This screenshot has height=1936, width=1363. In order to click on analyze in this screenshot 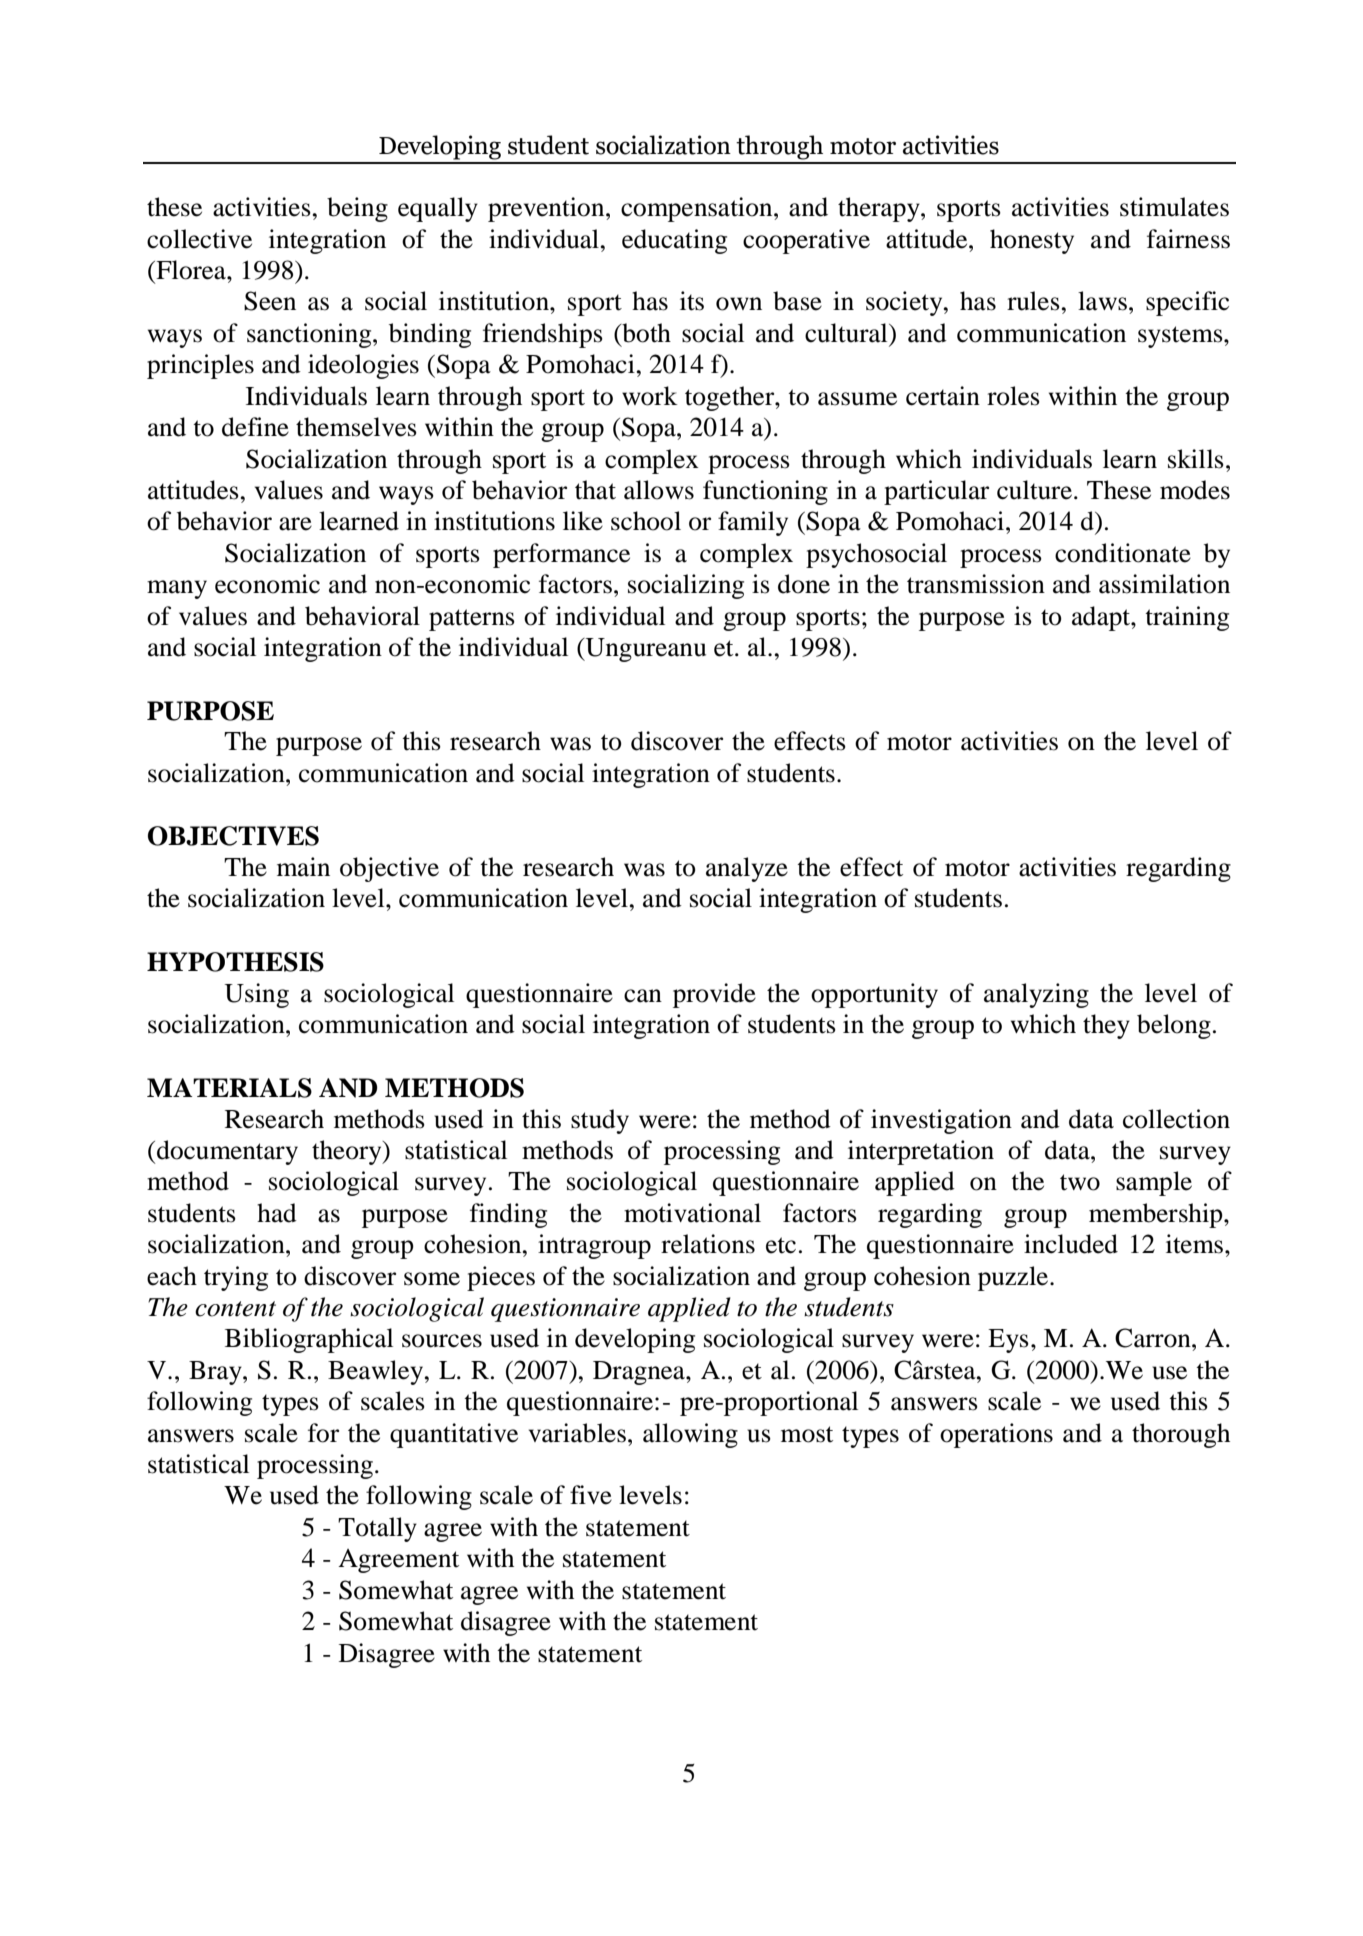, I will do `click(747, 869)`.
